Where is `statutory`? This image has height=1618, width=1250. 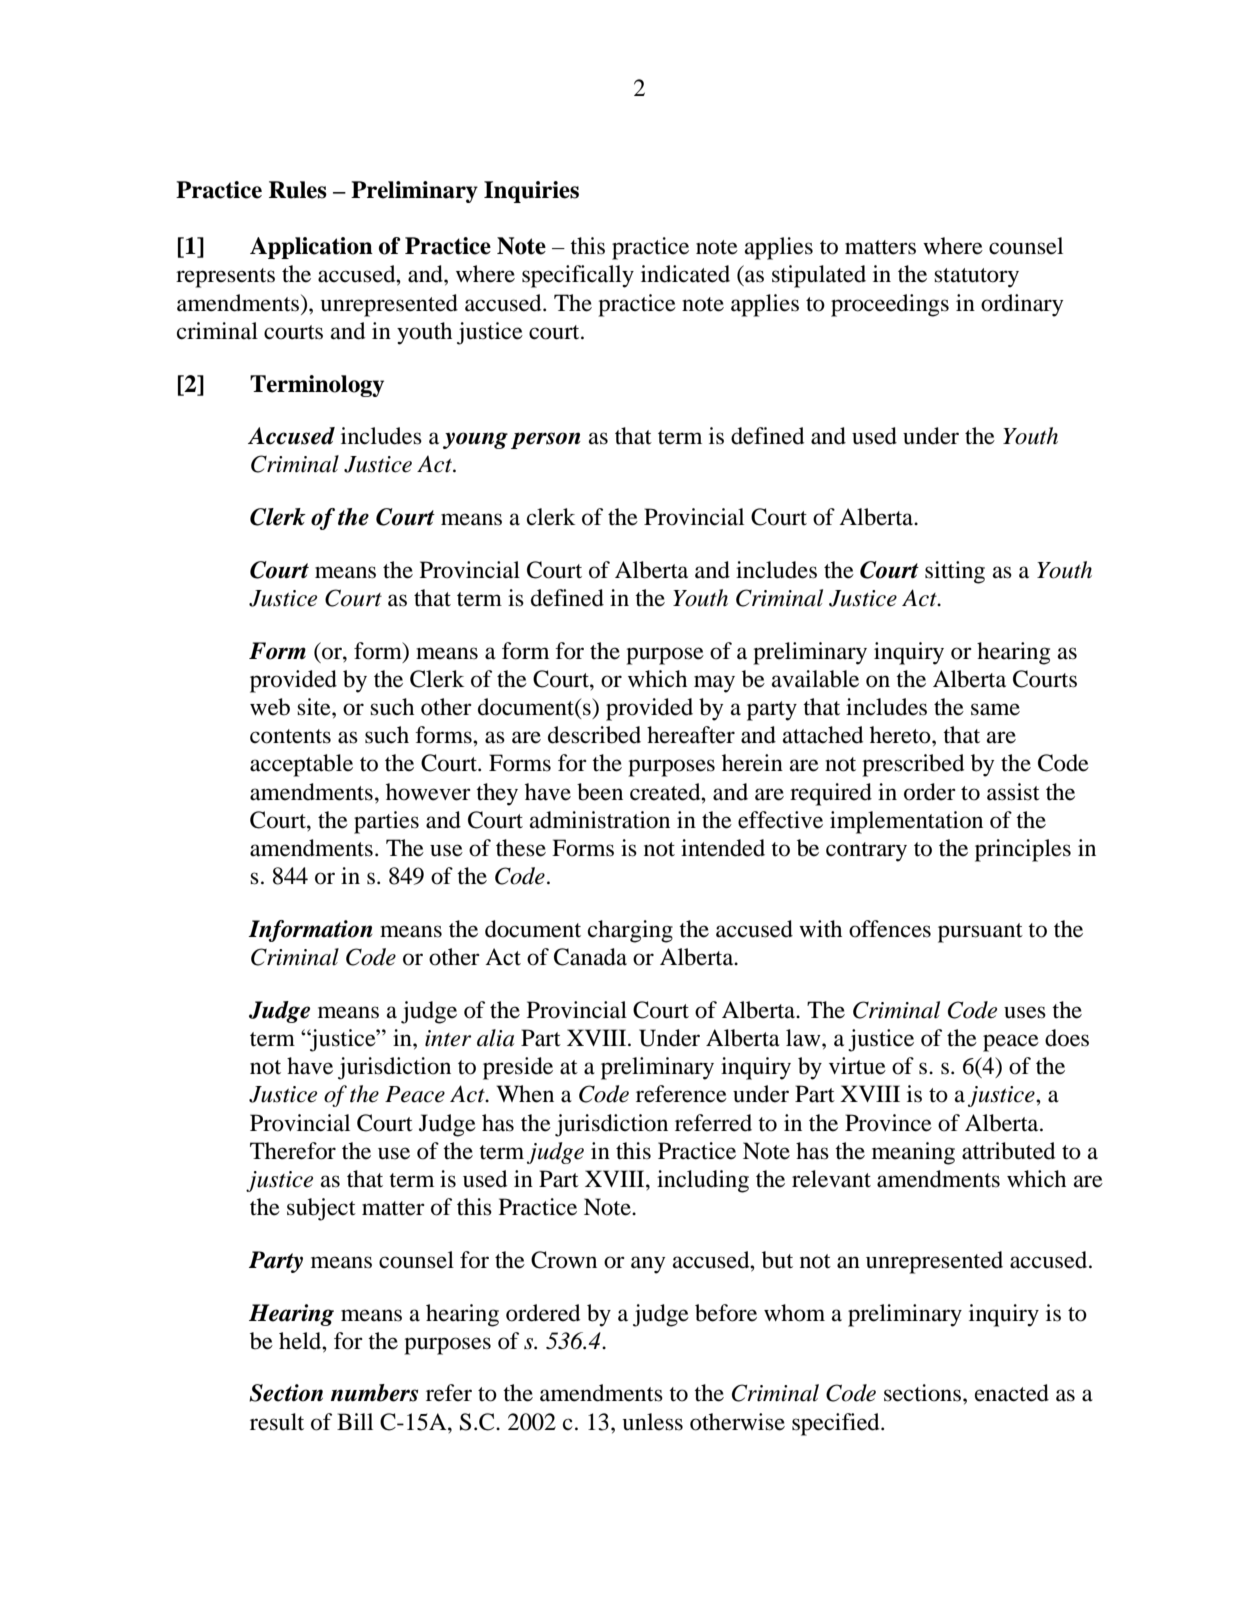 statutory is located at coordinates (976, 278).
